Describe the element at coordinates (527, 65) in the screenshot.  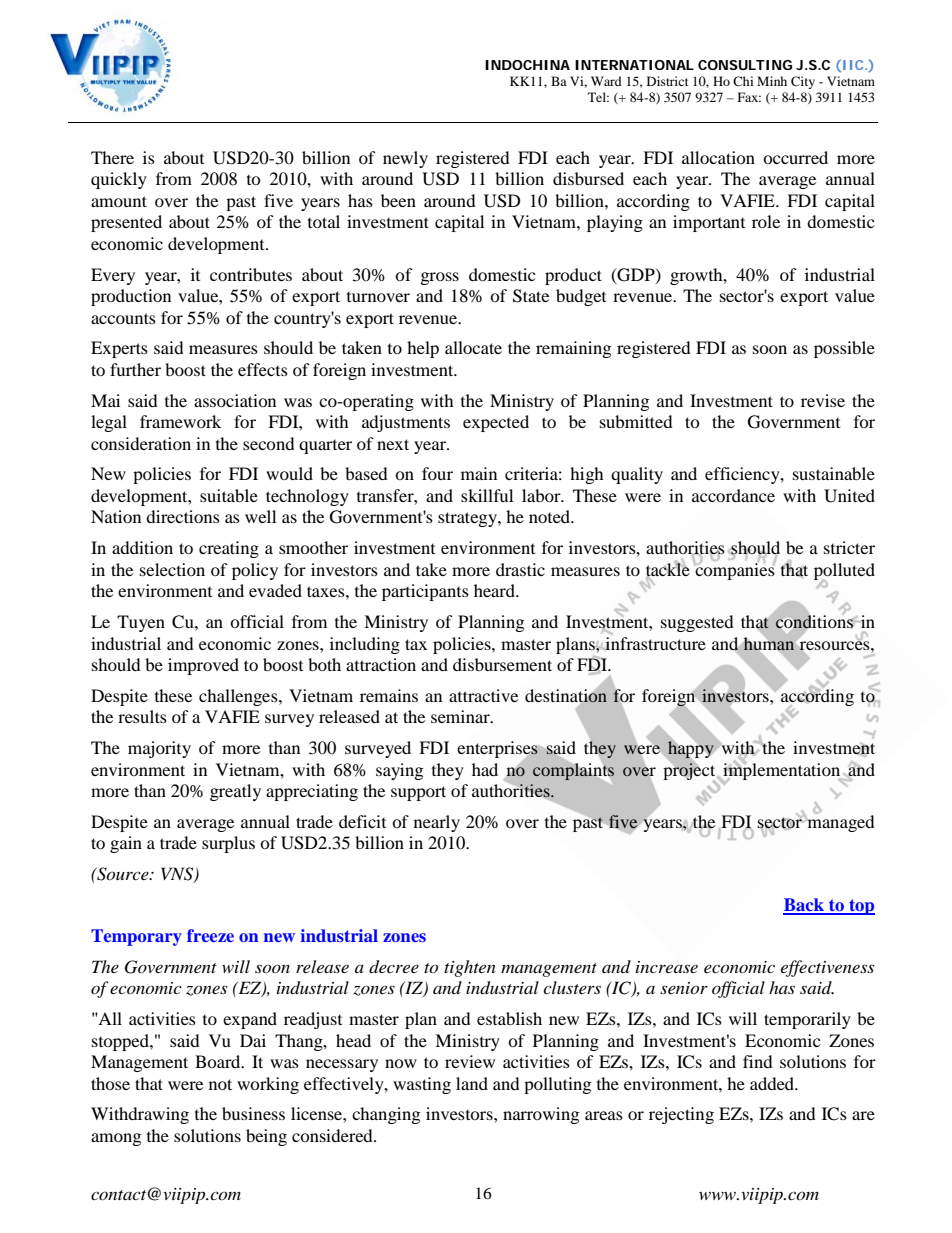
I see `INDOCHINA` at that location.
